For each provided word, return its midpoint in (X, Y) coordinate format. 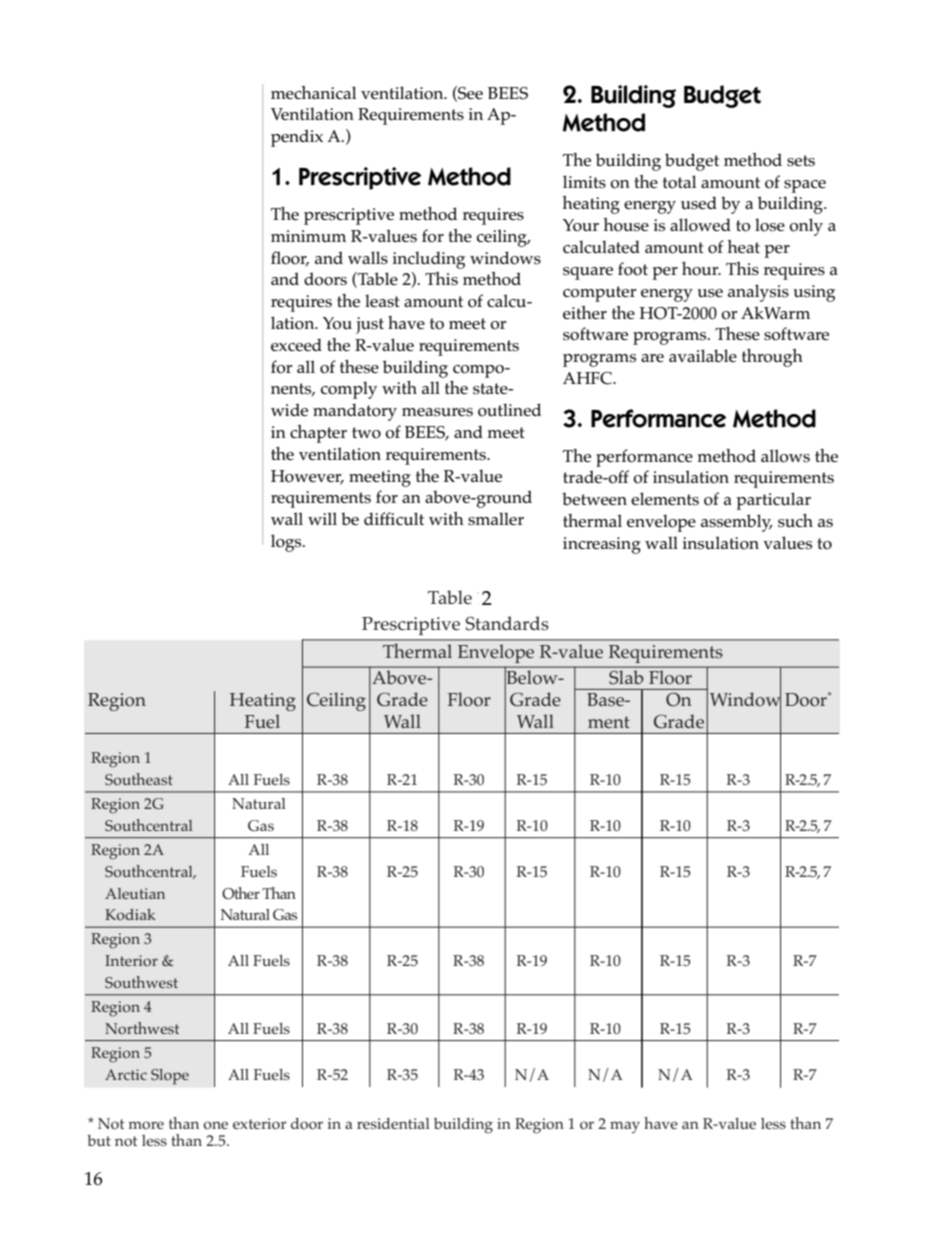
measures (437, 412)
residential (393, 1123)
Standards (507, 623)
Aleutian (135, 893)
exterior (260, 1124)
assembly (737, 523)
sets (801, 161)
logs (287, 543)
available (703, 355)
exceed (296, 344)
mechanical (313, 92)
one (215, 1125)
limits (584, 182)
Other (241, 893)
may (625, 1127)
